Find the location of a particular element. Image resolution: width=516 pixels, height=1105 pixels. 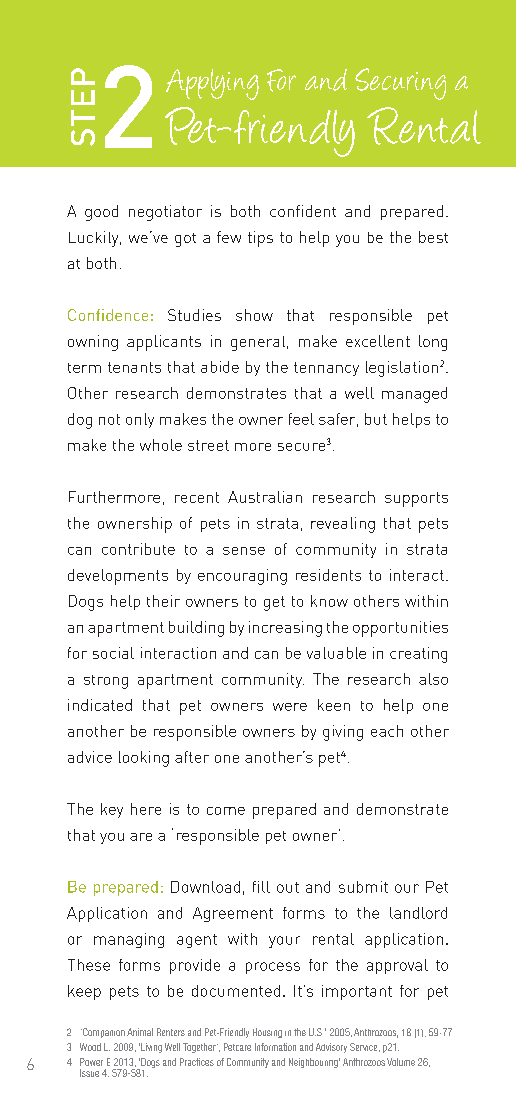

submit is located at coordinates (363, 887).
